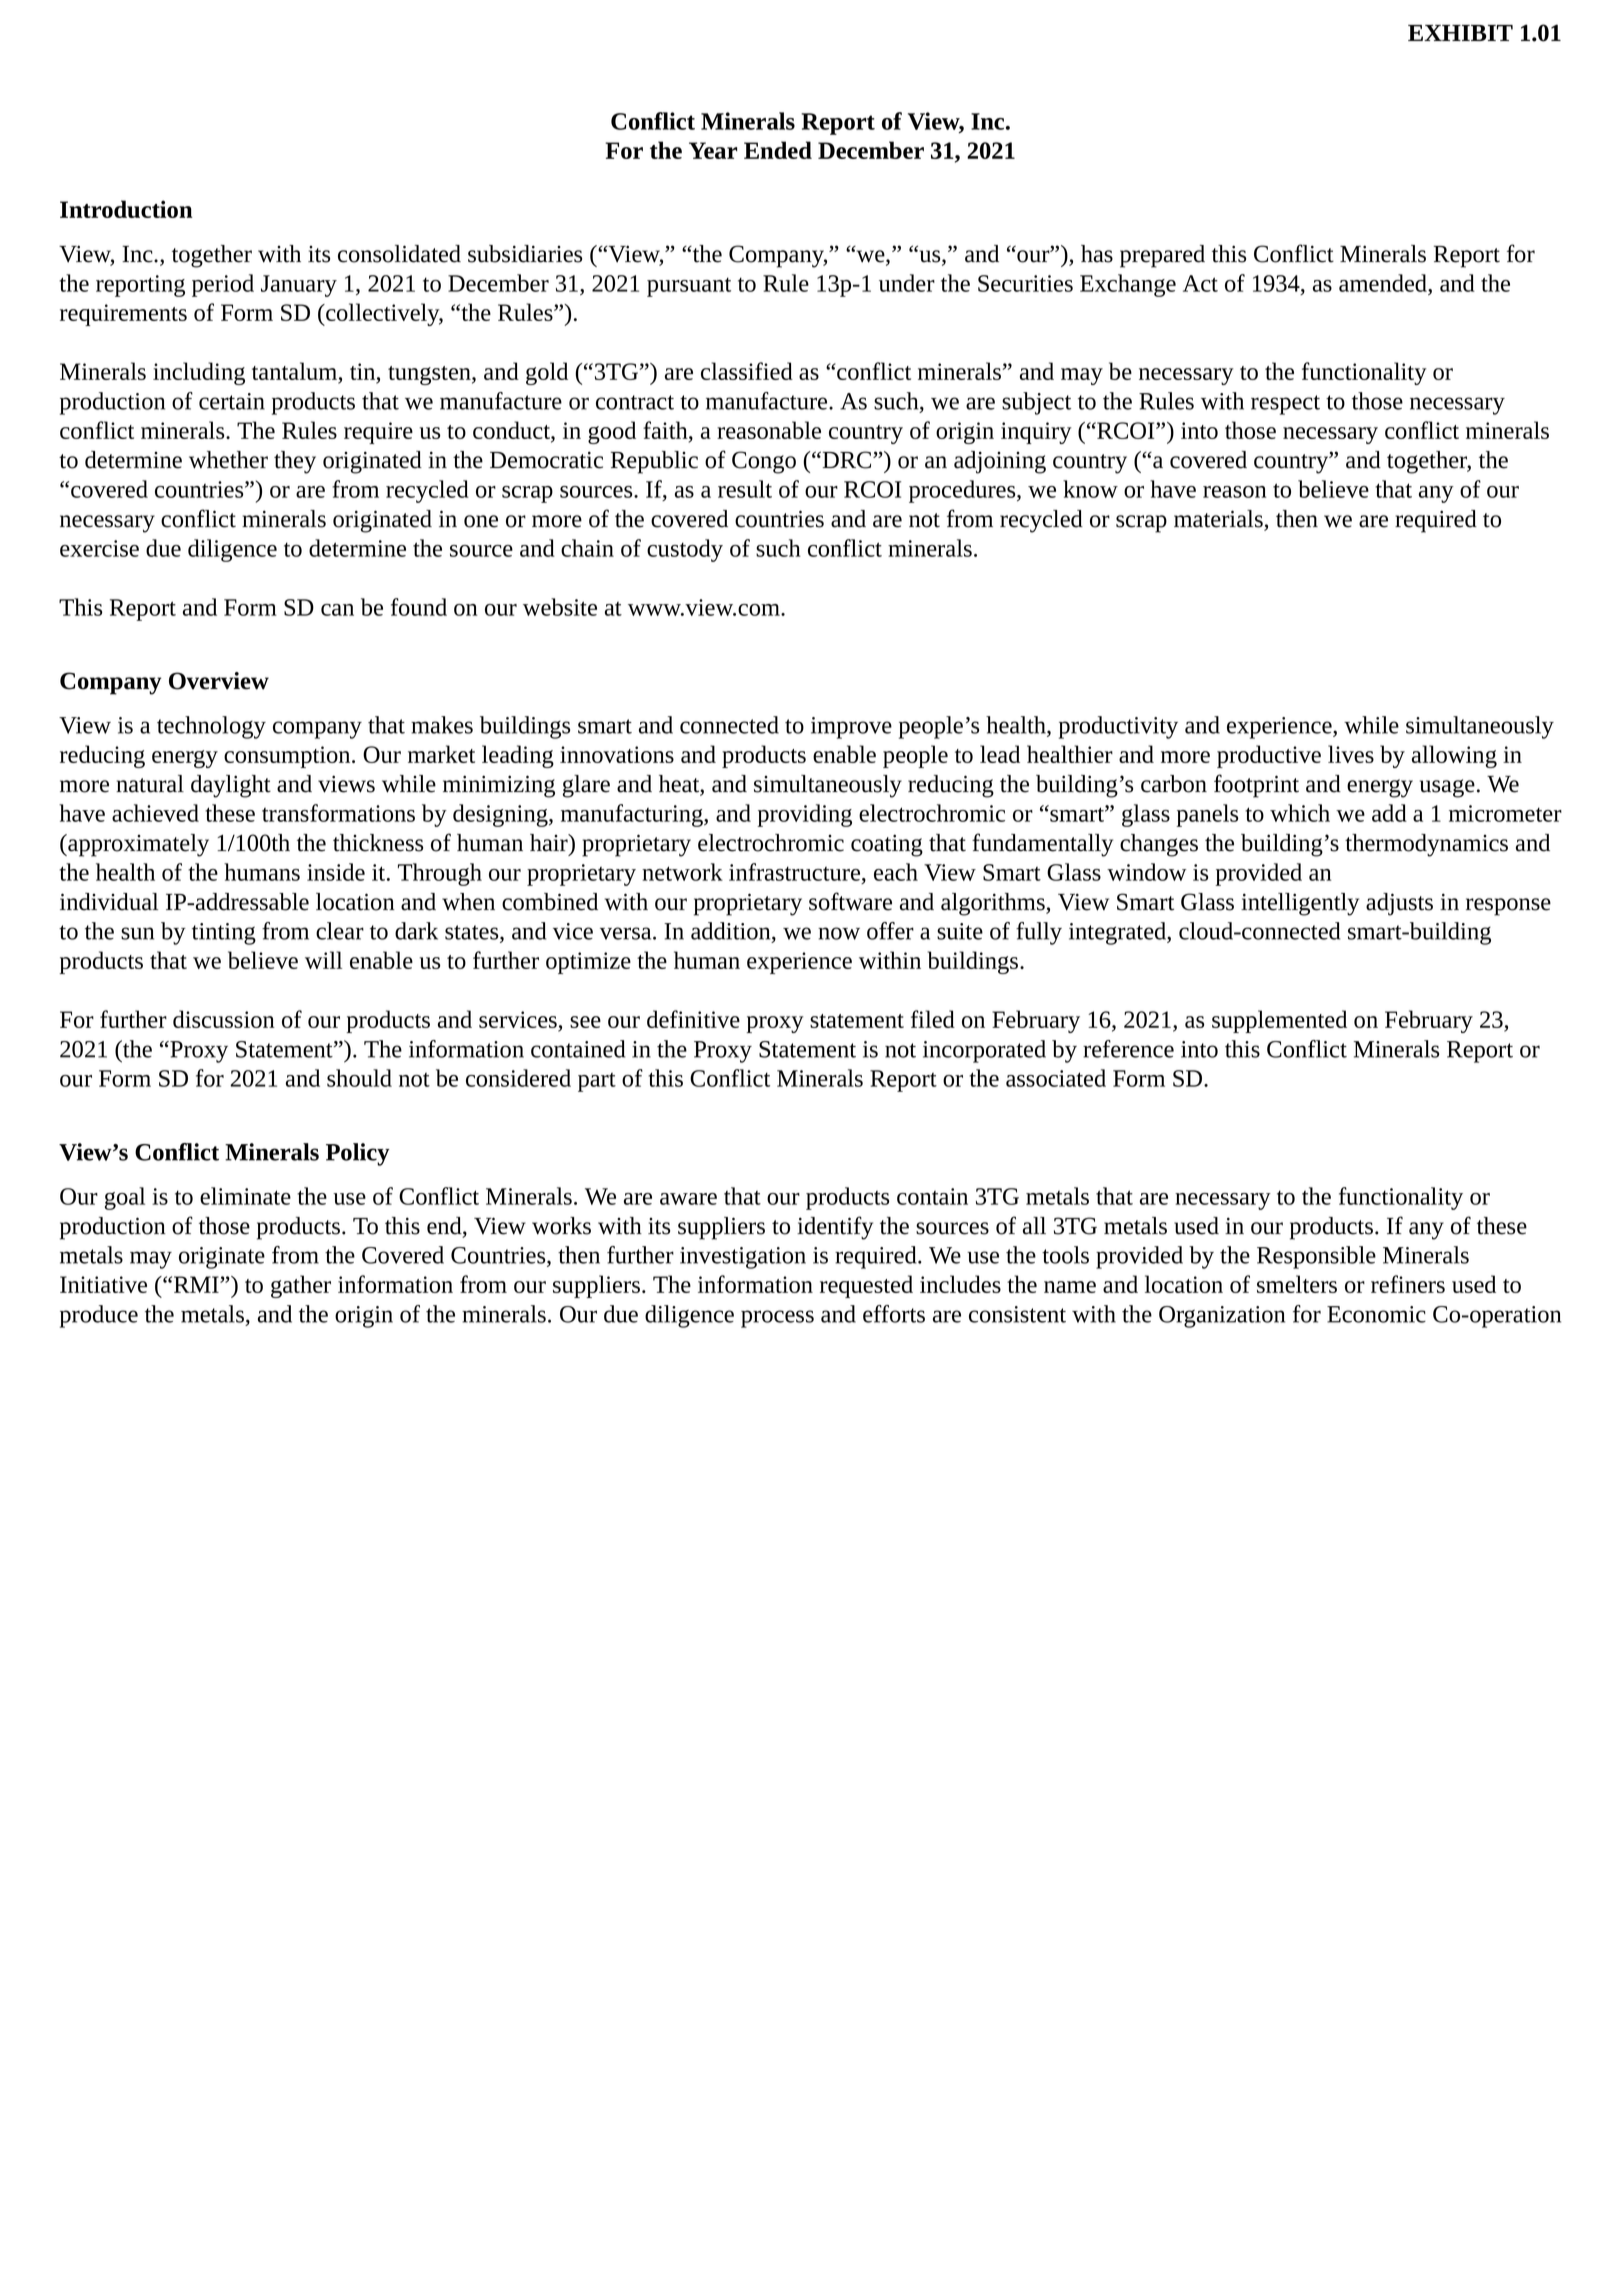  I want to click on smelters, so click(1297, 1284).
